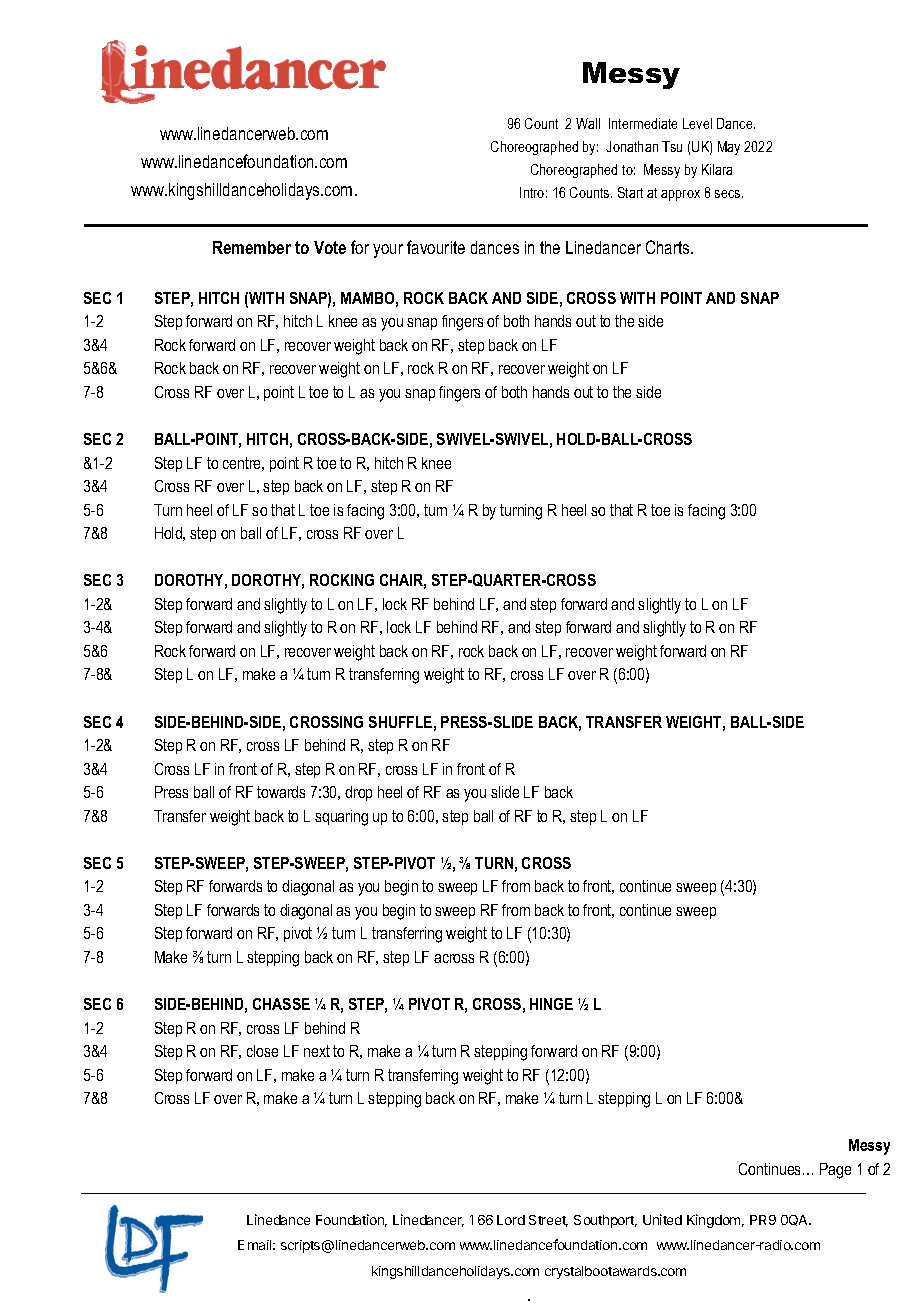 This image has height=1308, width=924. What do you see at coordinates (330, 247) in the image?
I see `Vote` at bounding box center [330, 247].
